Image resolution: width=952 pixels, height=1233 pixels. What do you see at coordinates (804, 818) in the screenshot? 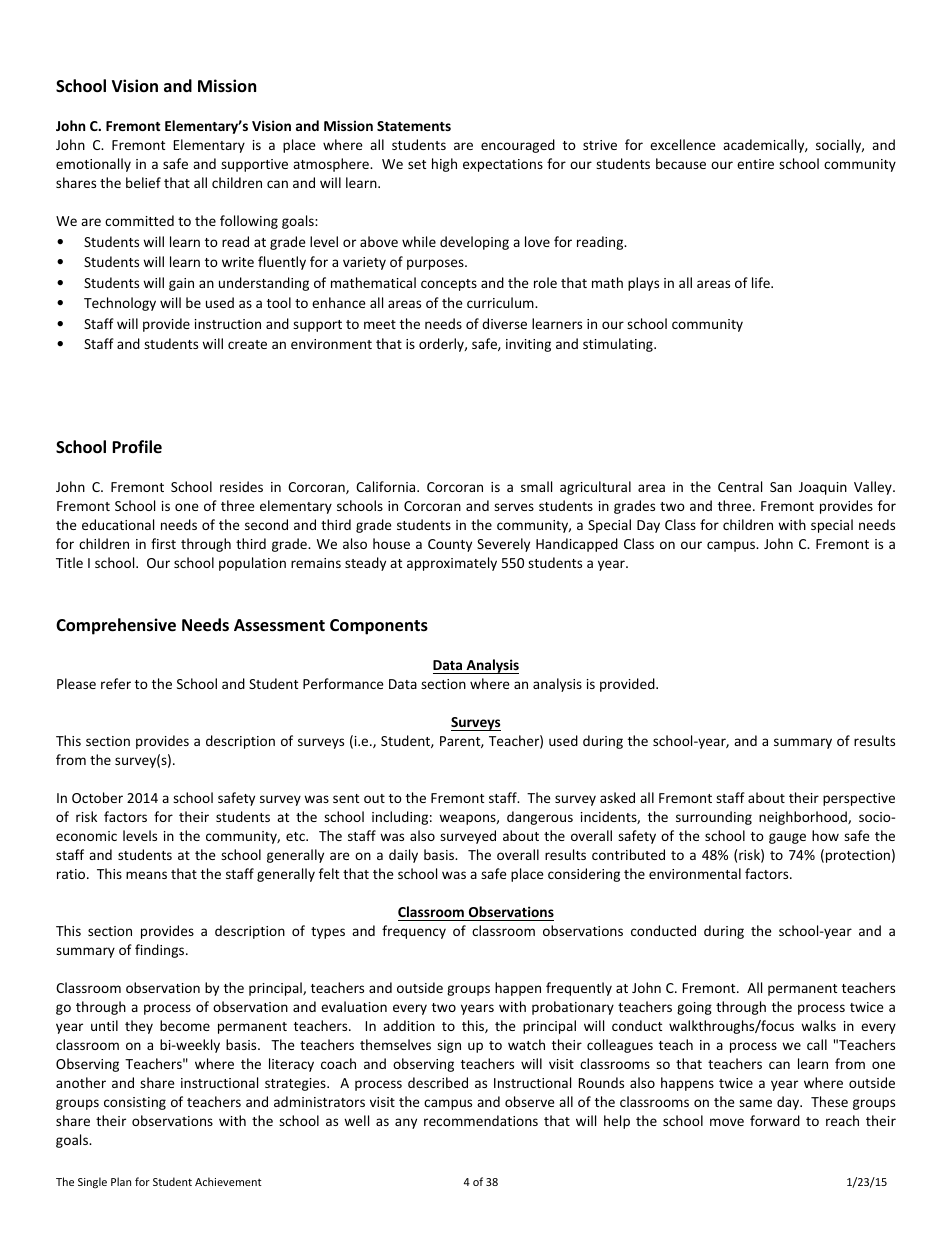
I see `neighborhood` at bounding box center [804, 818].
